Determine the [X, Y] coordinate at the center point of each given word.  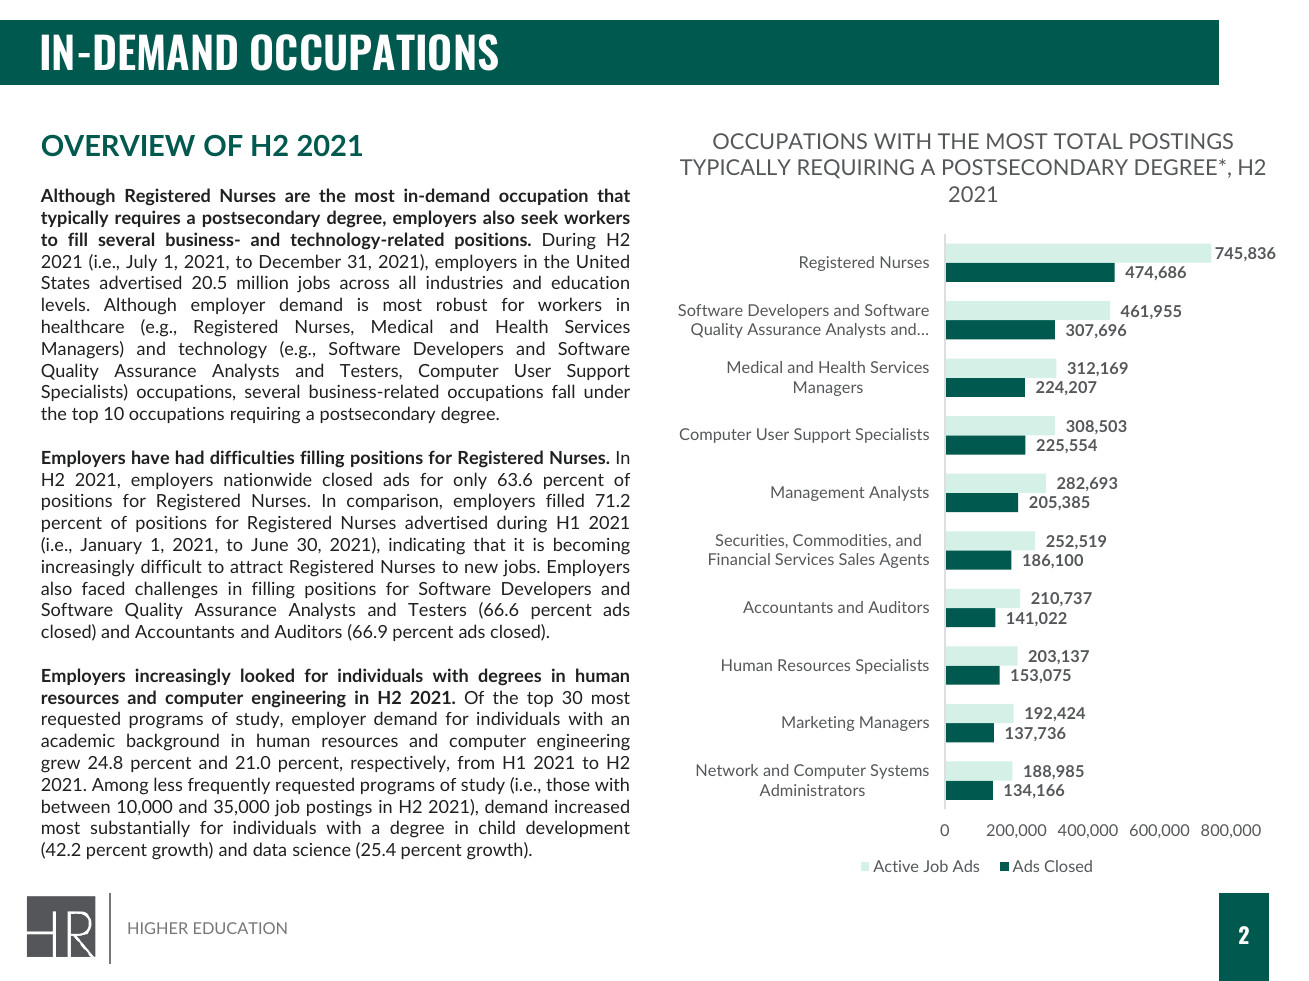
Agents [904, 560]
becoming [592, 546]
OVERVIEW [118, 145]
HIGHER [158, 928]
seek [539, 217]
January [111, 546]
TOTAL [1088, 141]
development [578, 828]
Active [895, 866]
